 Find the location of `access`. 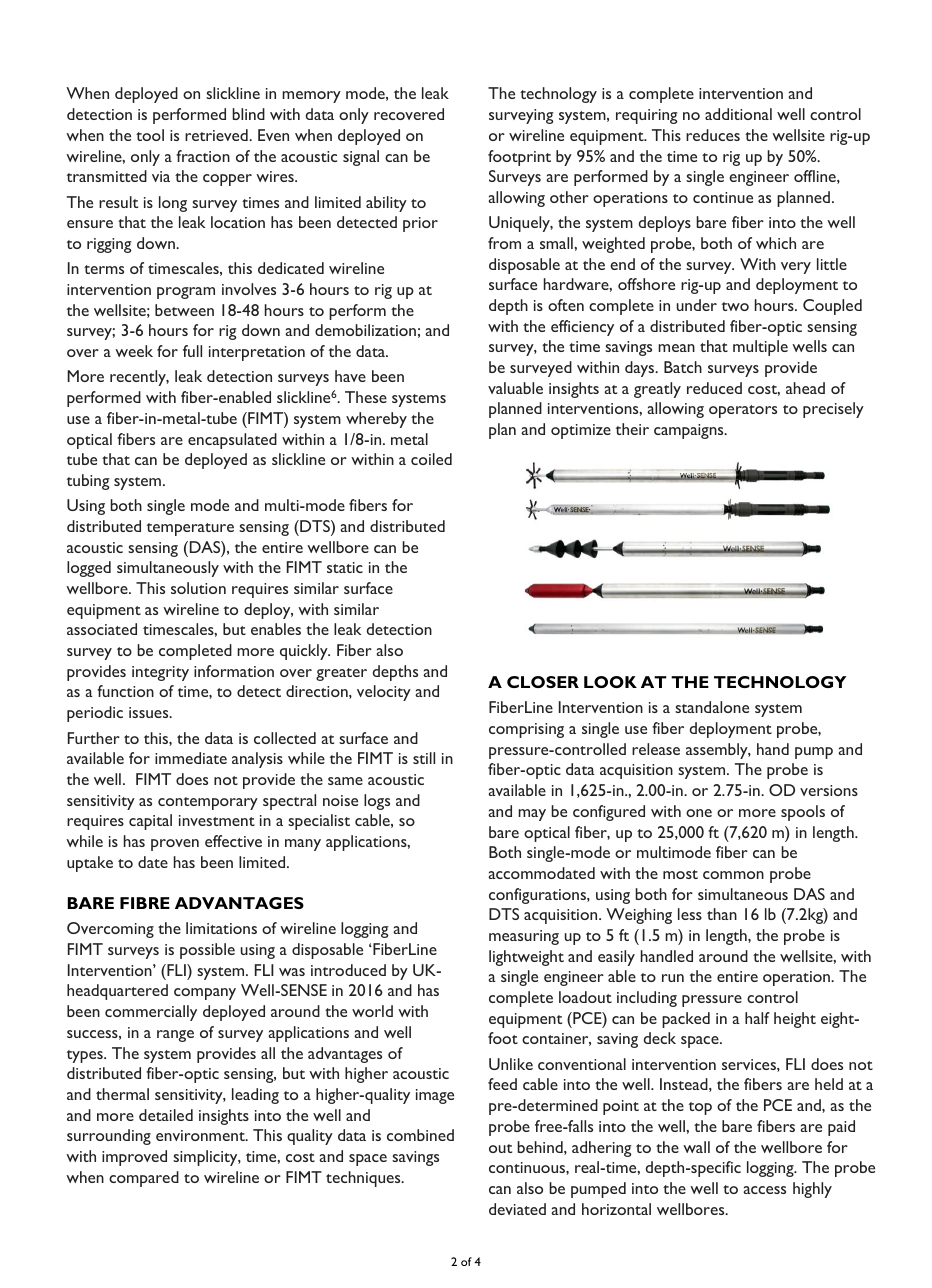

access is located at coordinates (764, 1190).
